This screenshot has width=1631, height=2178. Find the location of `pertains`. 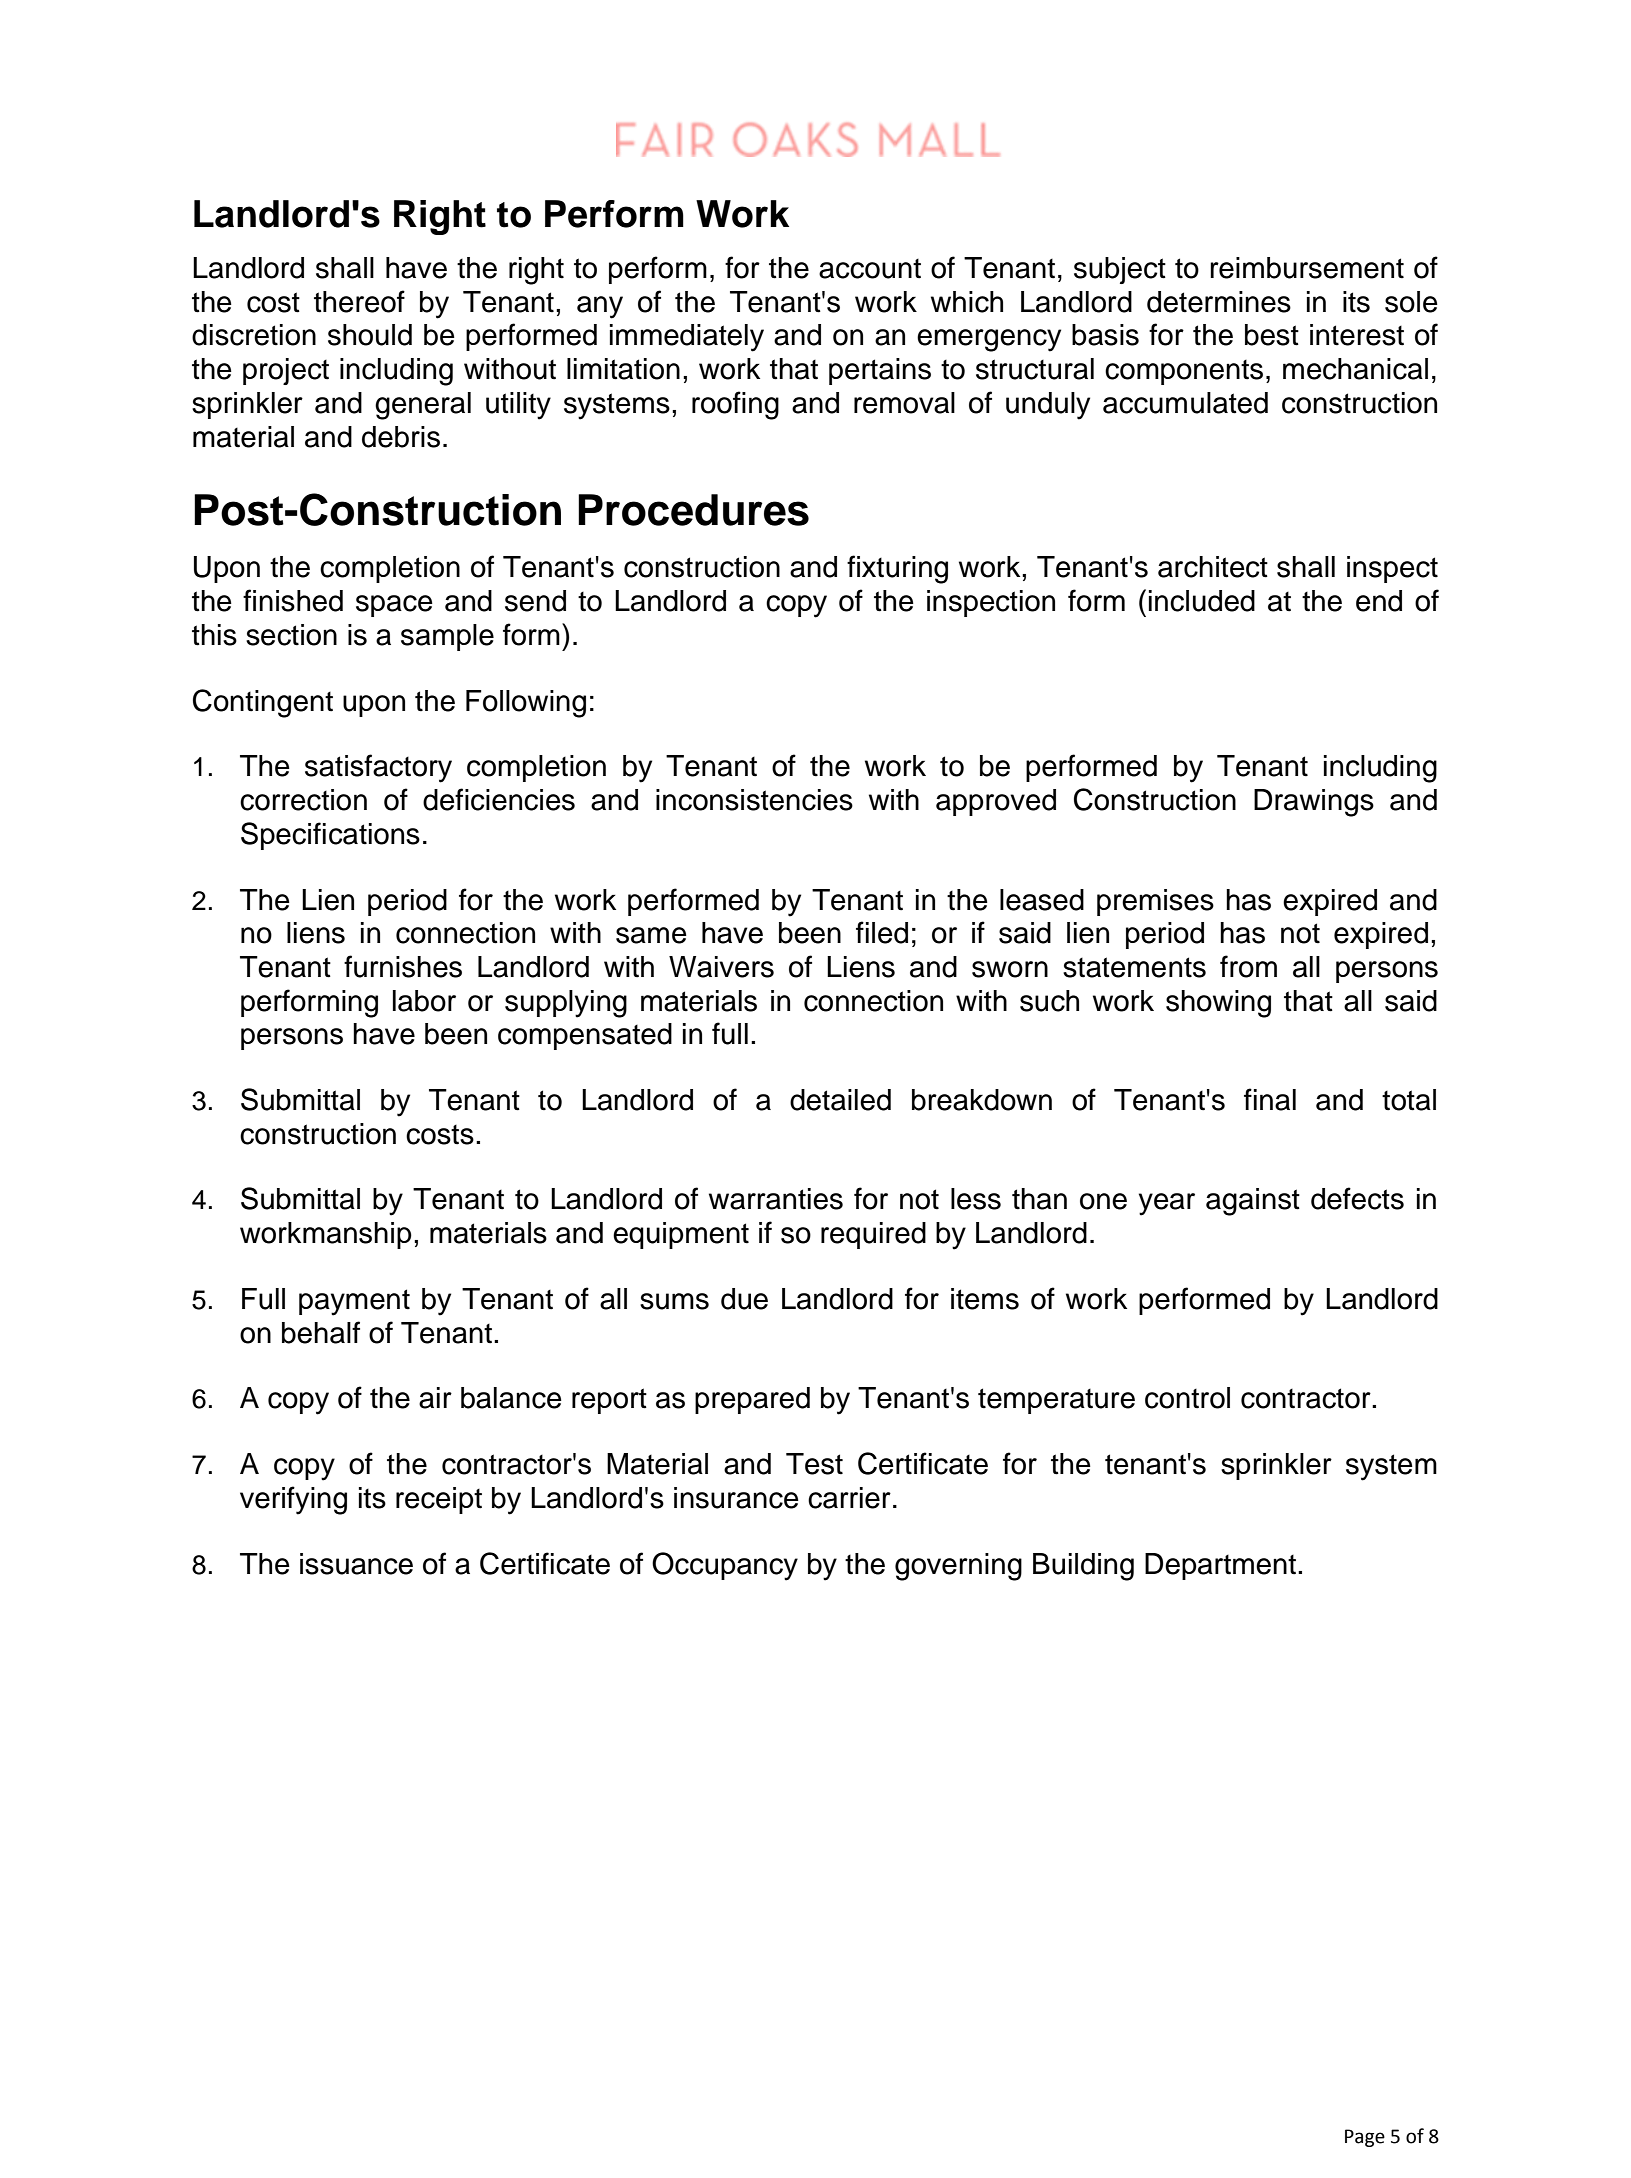

pertains is located at coordinates (880, 371).
